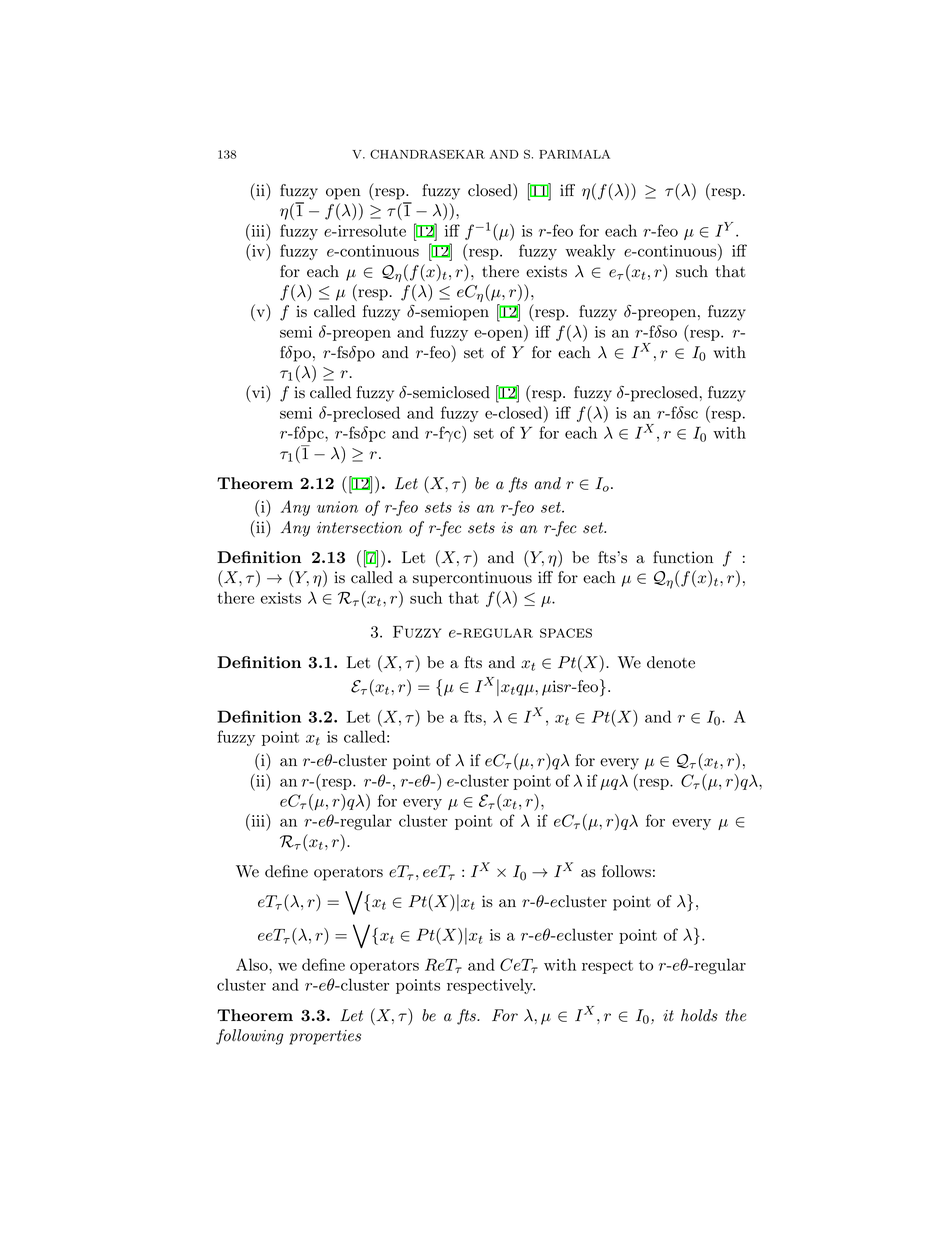 This screenshot has width=952, height=1233. I want to click on spaces, so click(566, 633).
